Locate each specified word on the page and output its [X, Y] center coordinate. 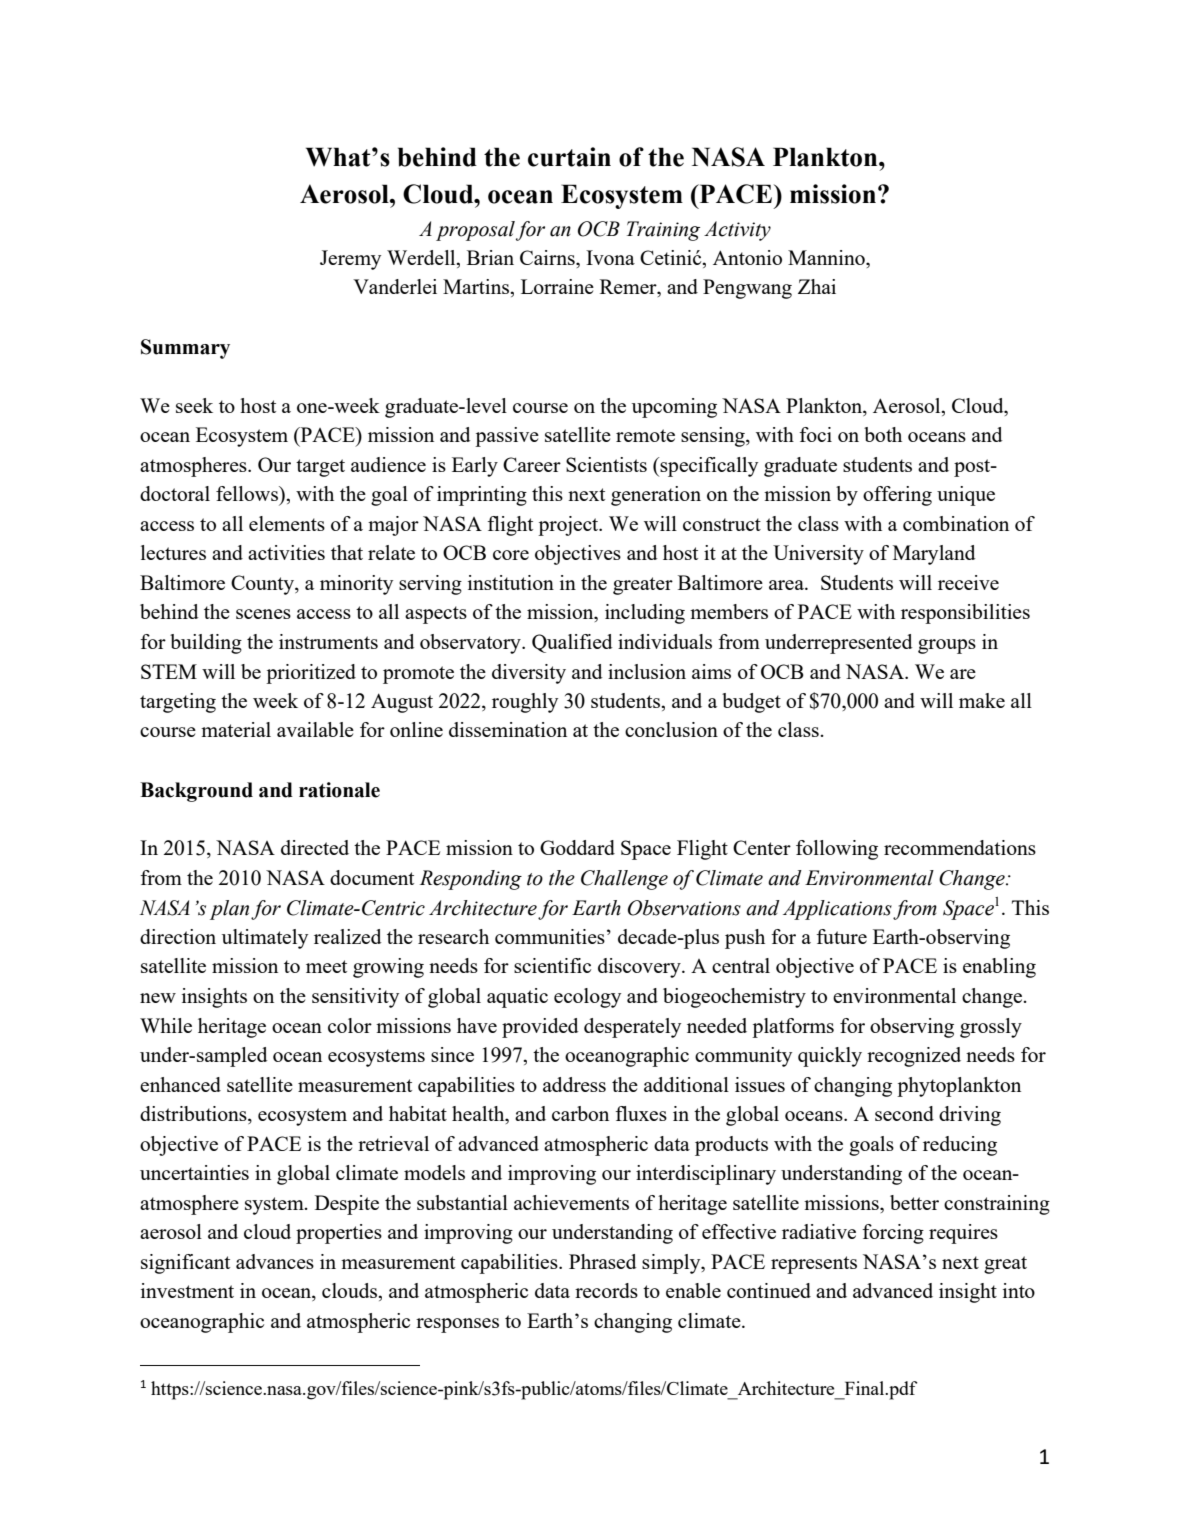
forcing [893, 1234]
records [606, 1290]
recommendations [960, 847]
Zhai [817, 286]
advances [275, 1261]
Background [196, 792]
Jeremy [350, 260]
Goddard [577, 847]
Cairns [548, 257]
